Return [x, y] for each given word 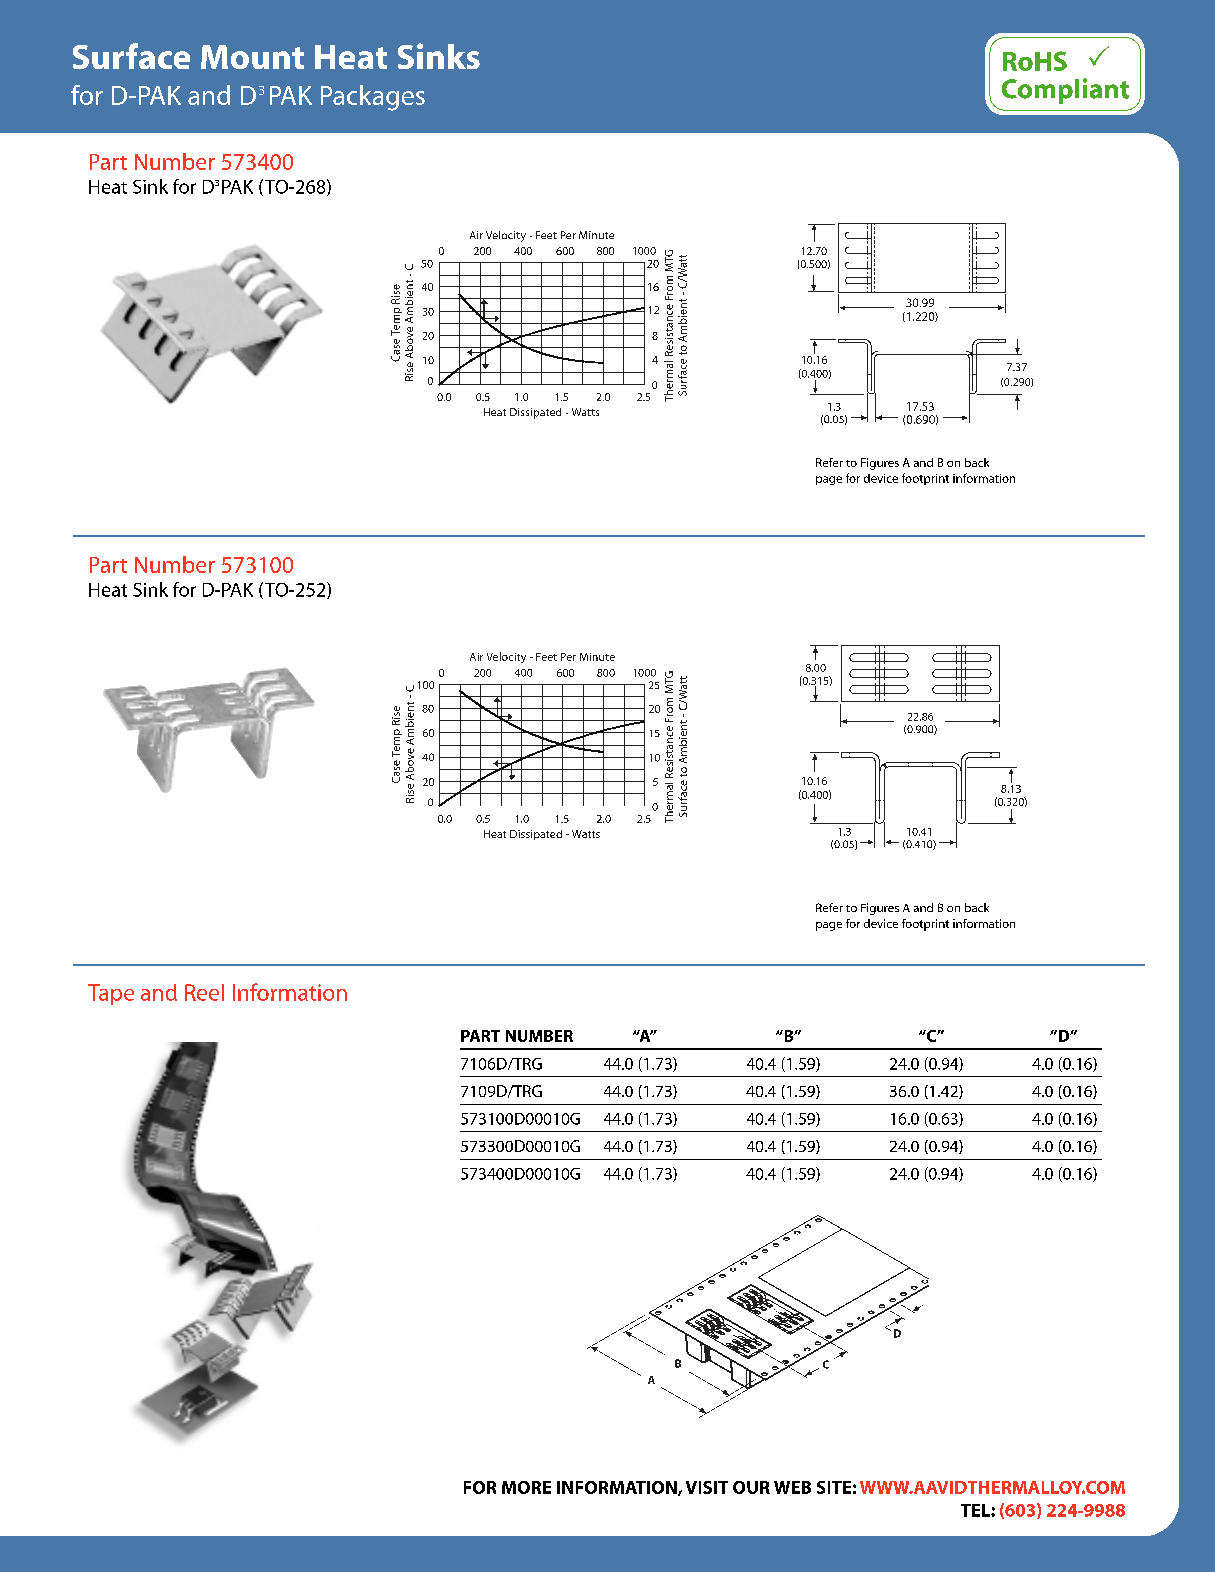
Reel [204, 992]
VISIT [707, 1487]
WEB [792, 1487]
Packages [373, 98]
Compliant [1065, 91]
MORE [526, 1487]
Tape [111, 994]
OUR [751, 1487]
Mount [252, 57]
